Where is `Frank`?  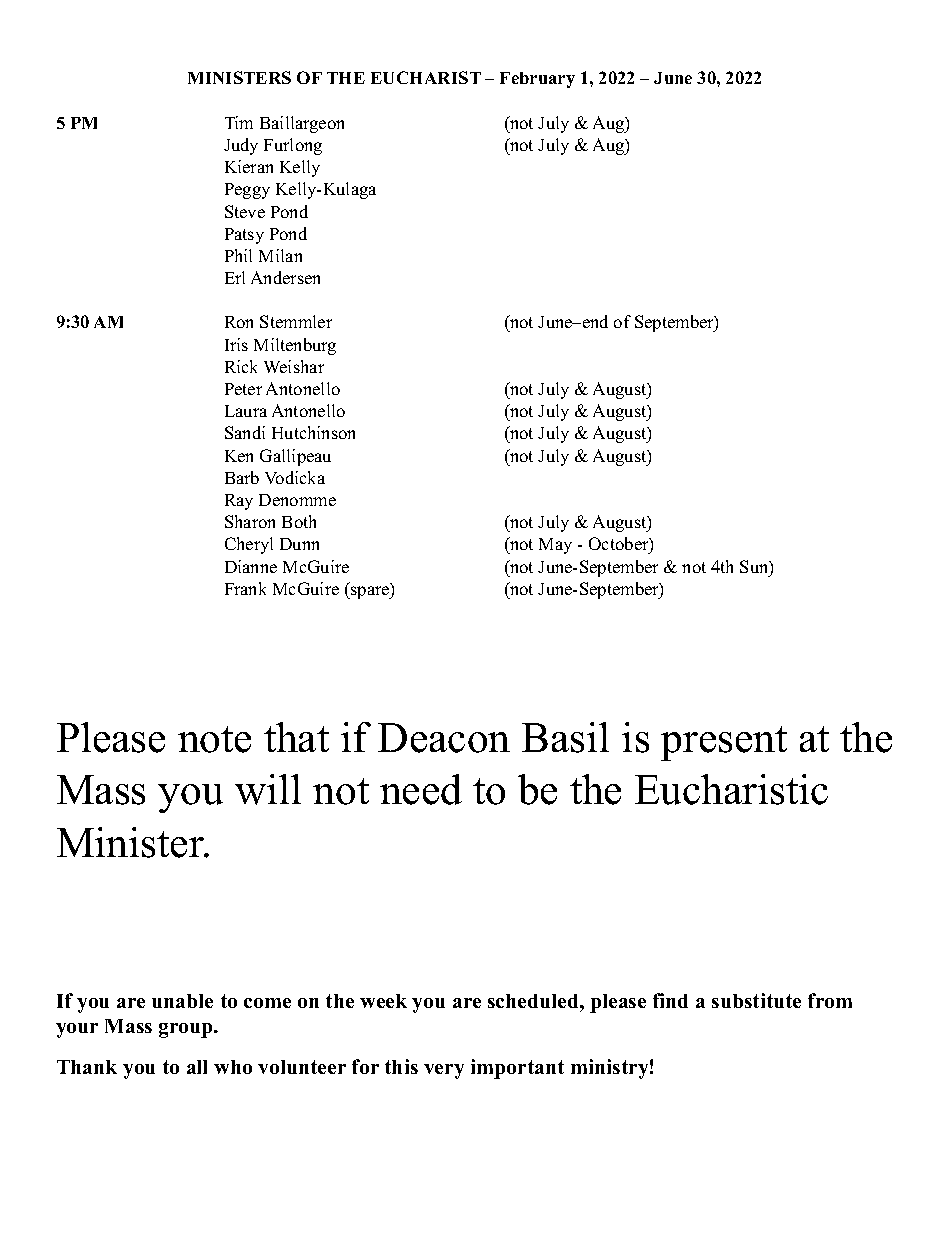
Frank is located at coordinates (245, 588).
